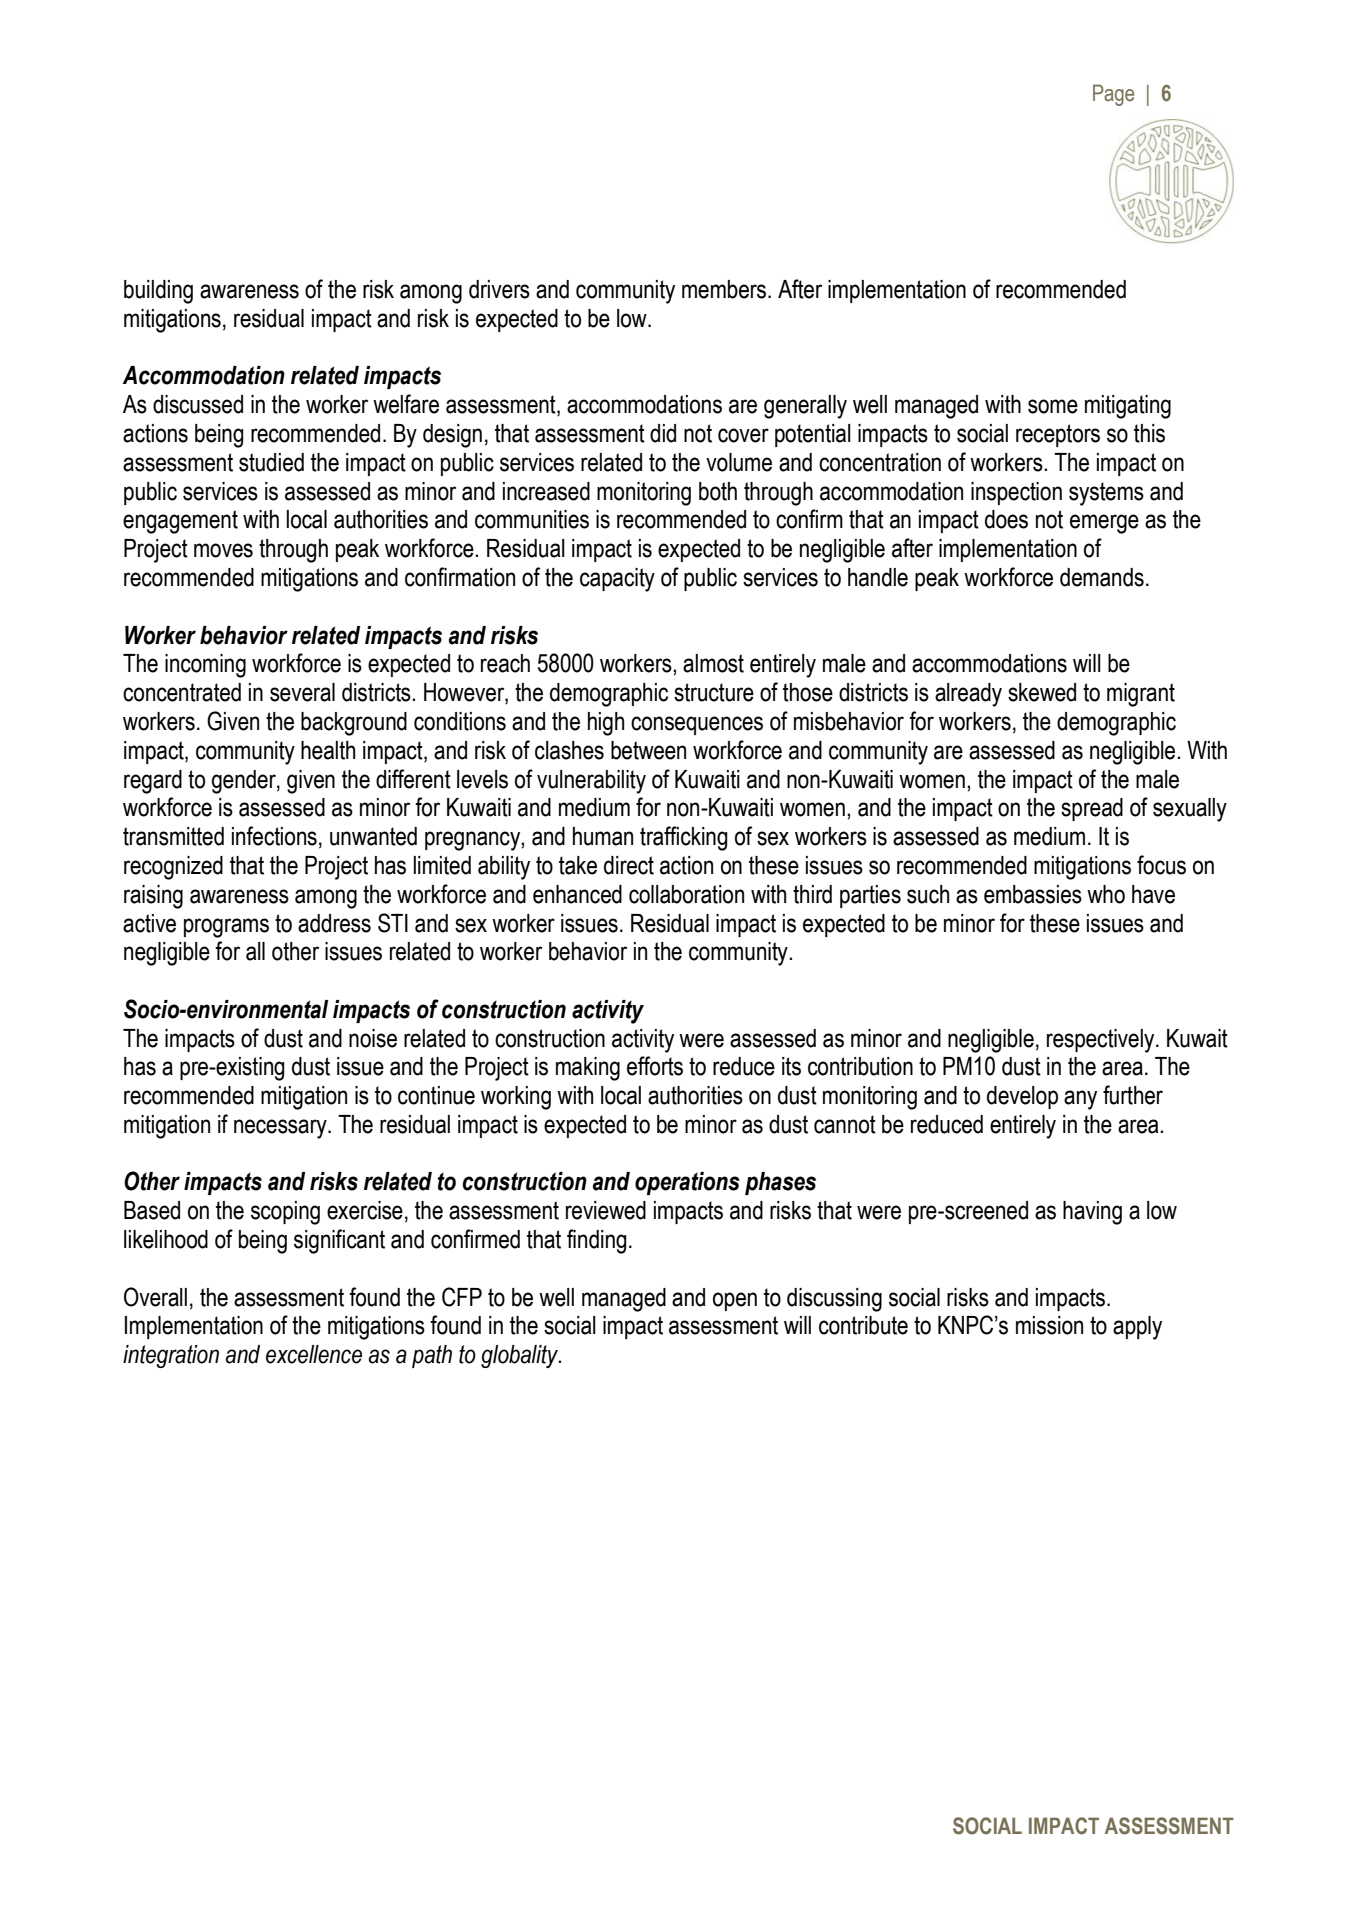 The height and width of the image is (1920, 1357). What do you see at coordinates (1113, 95) in the image?
I see `Page` at bounding box center [1113, 95].
